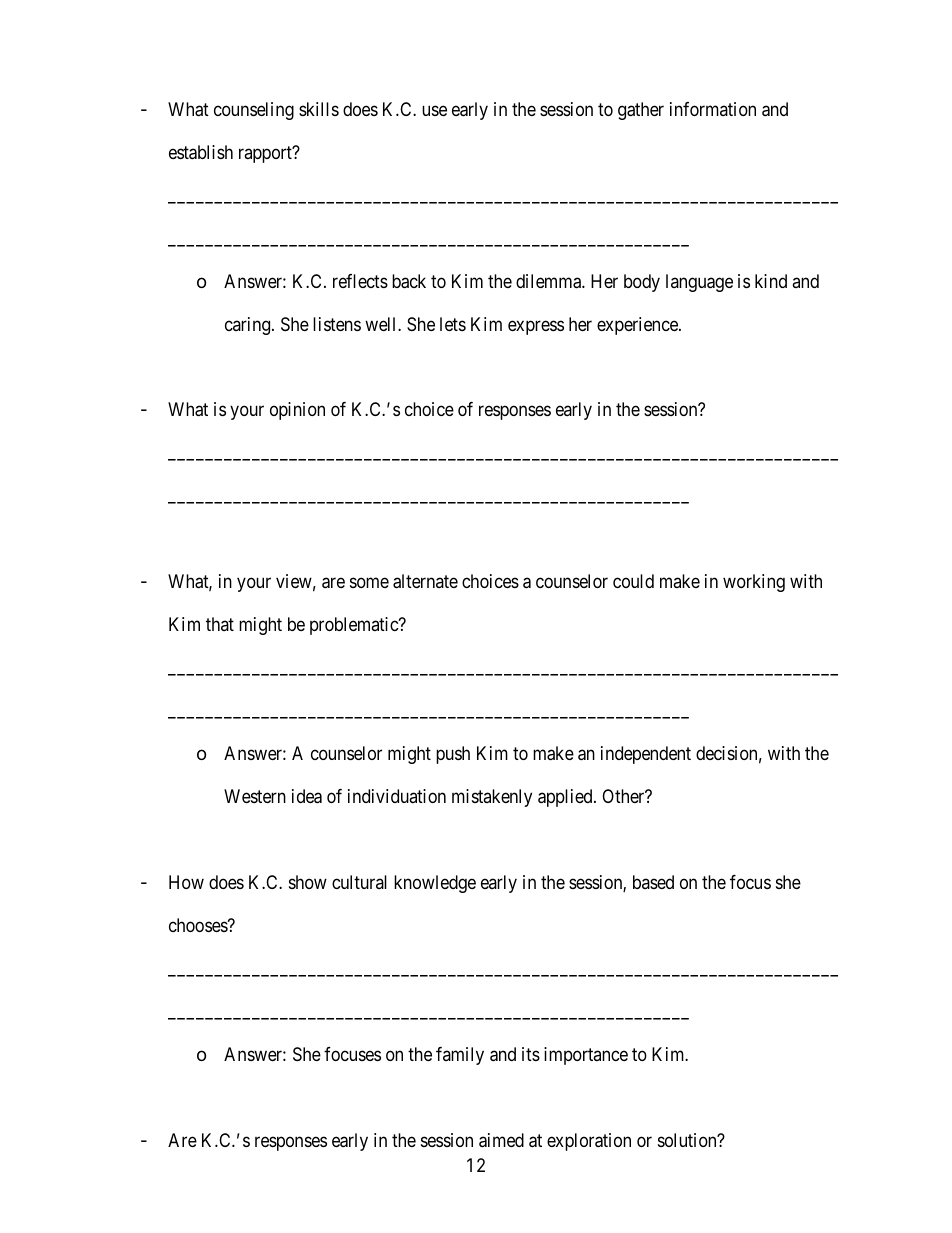 This image has width=952, height=1233. Describe the element at coordinates (754, 583) in the image. I see `working` at that location.
